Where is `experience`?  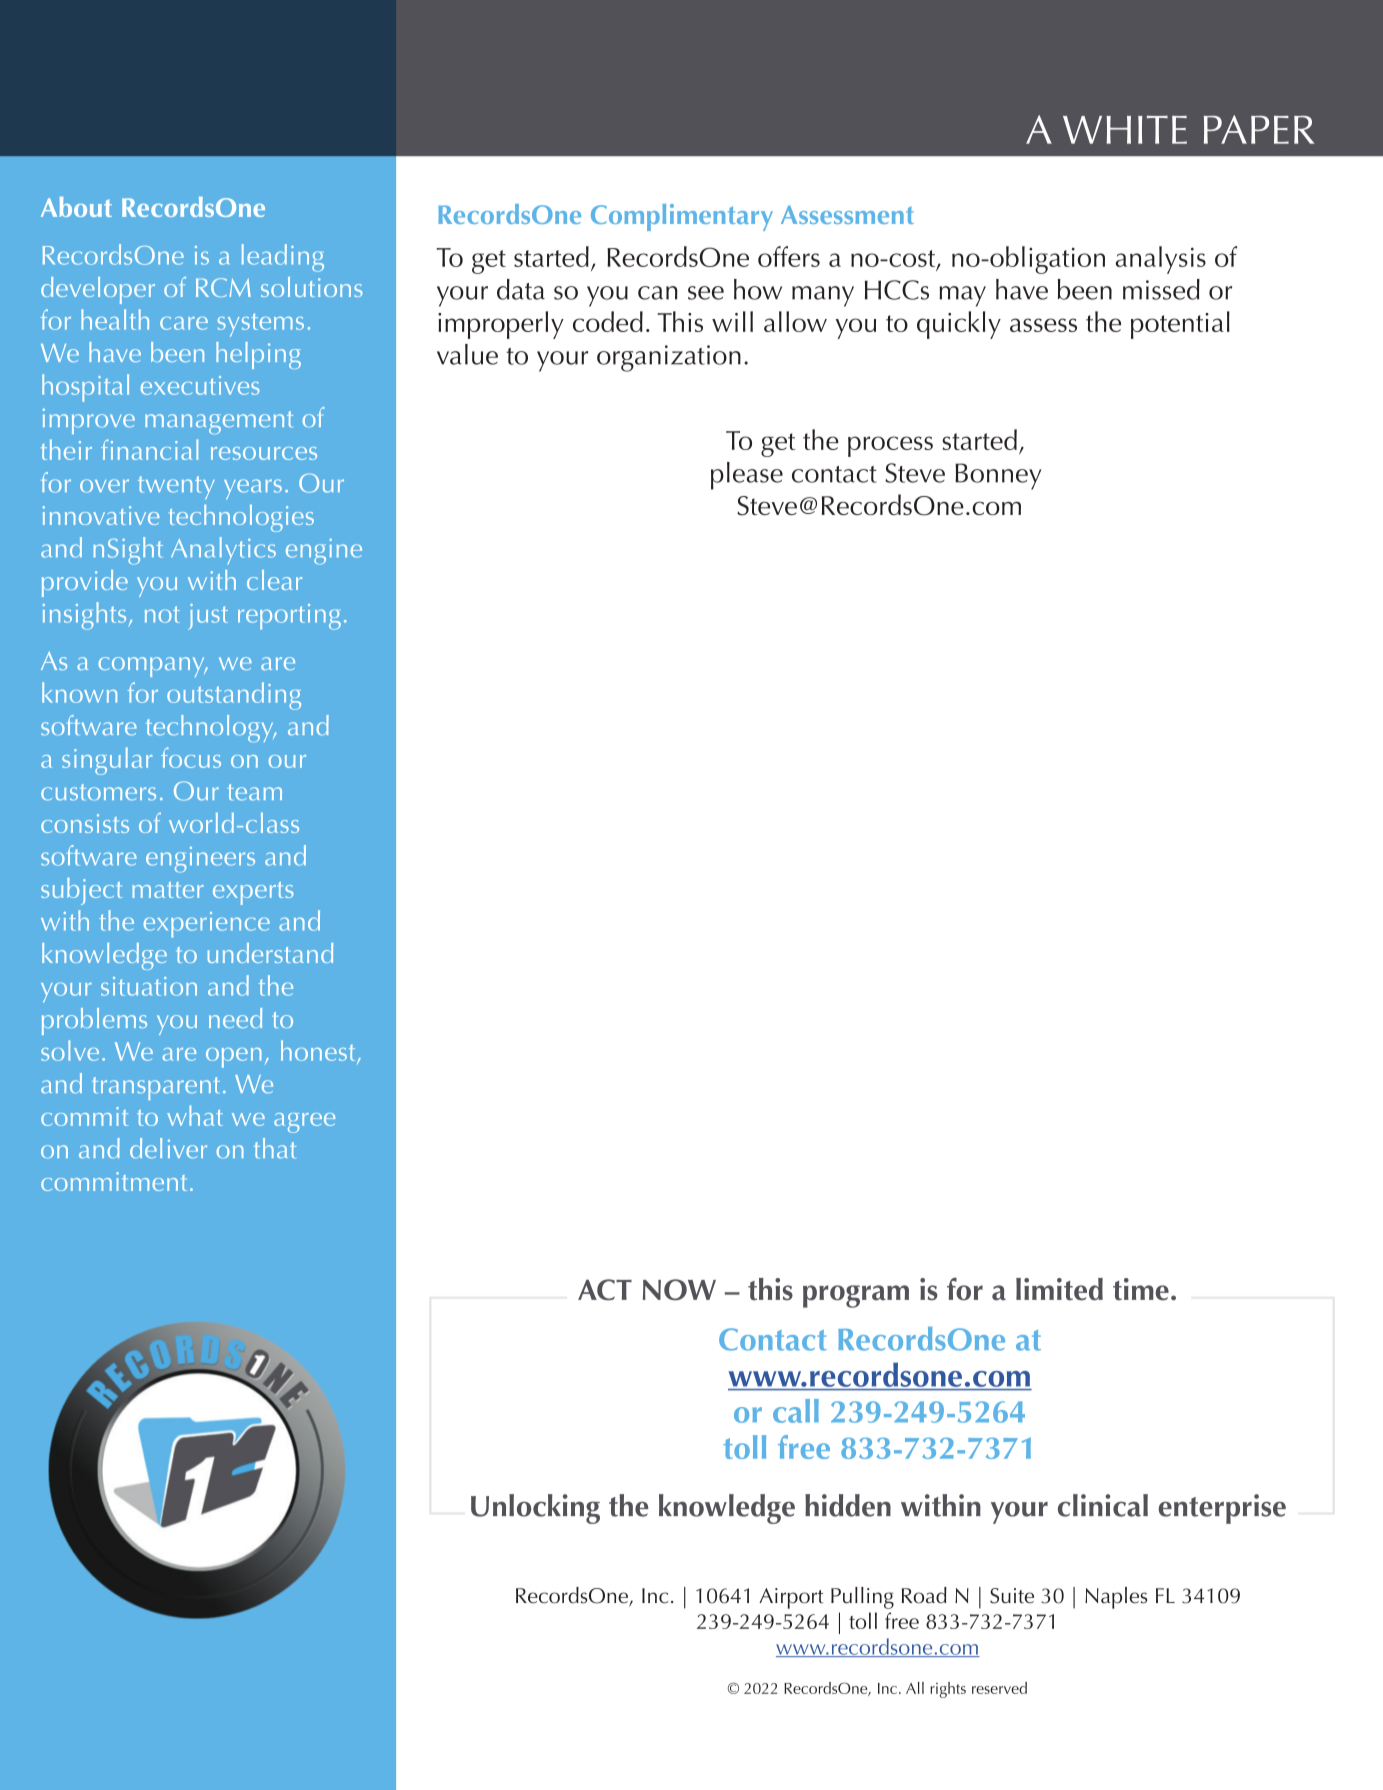
experience is located at coordinates (207, 925).
